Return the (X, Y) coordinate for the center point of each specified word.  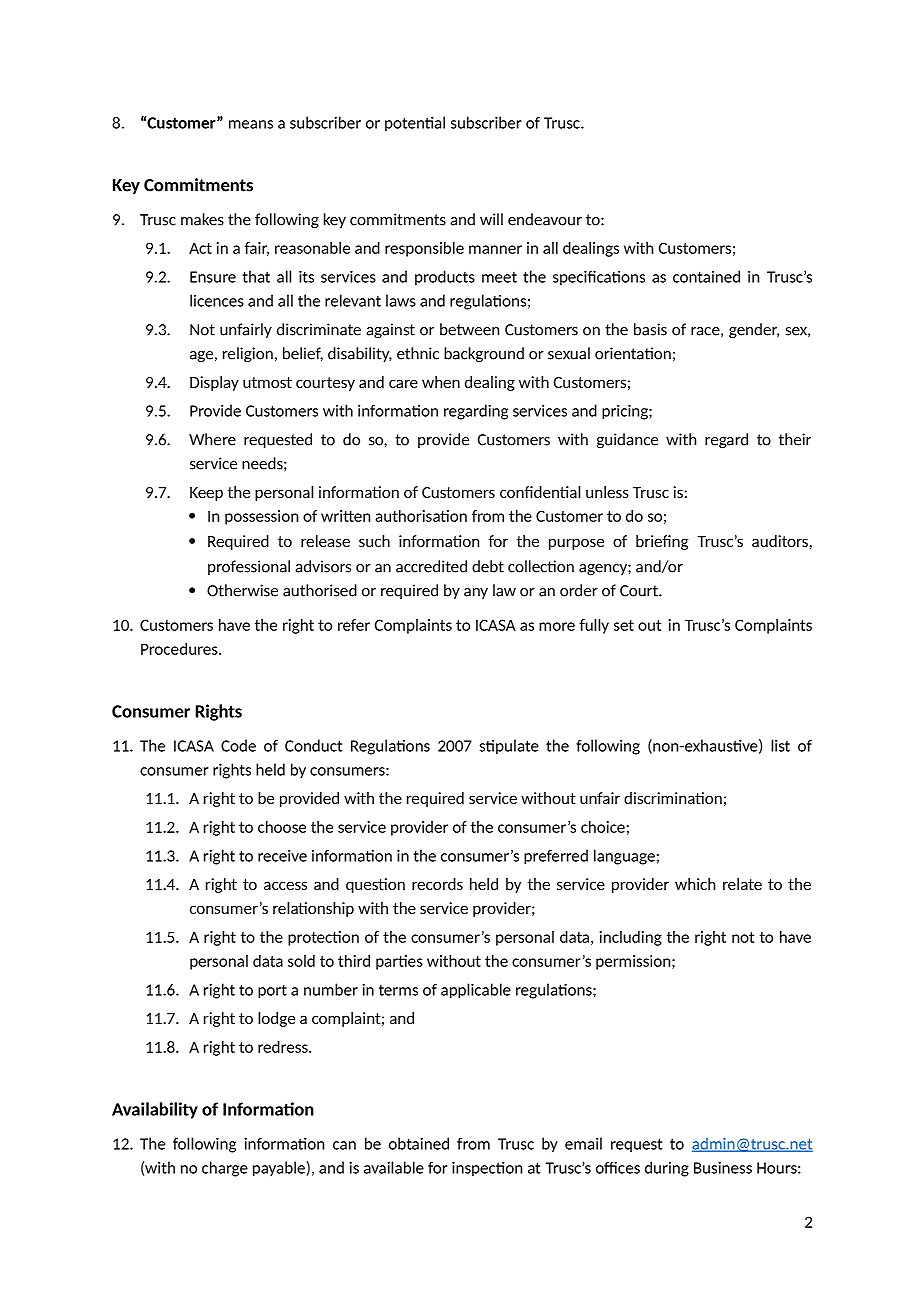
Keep (206, 494)
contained (706, 276)
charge (225, 1169)
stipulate (509, 747)
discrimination (673, 798)
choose (282, 827)
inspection (487, 1169)
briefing (662, 542)
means (251, 124)
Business (723, 1168)
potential (415, 124)
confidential (540, 492)
